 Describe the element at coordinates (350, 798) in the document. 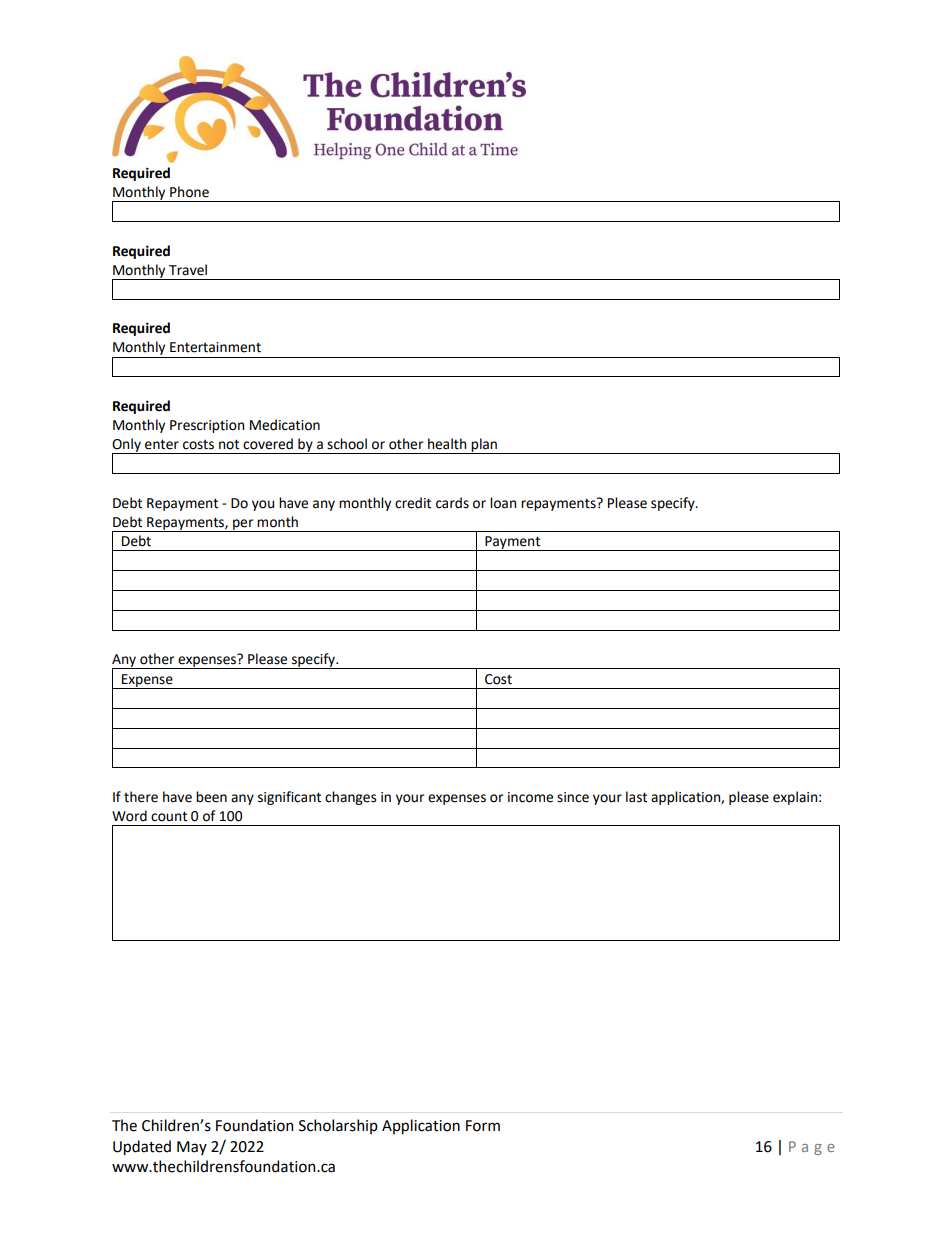

I see `changes` at that location.
